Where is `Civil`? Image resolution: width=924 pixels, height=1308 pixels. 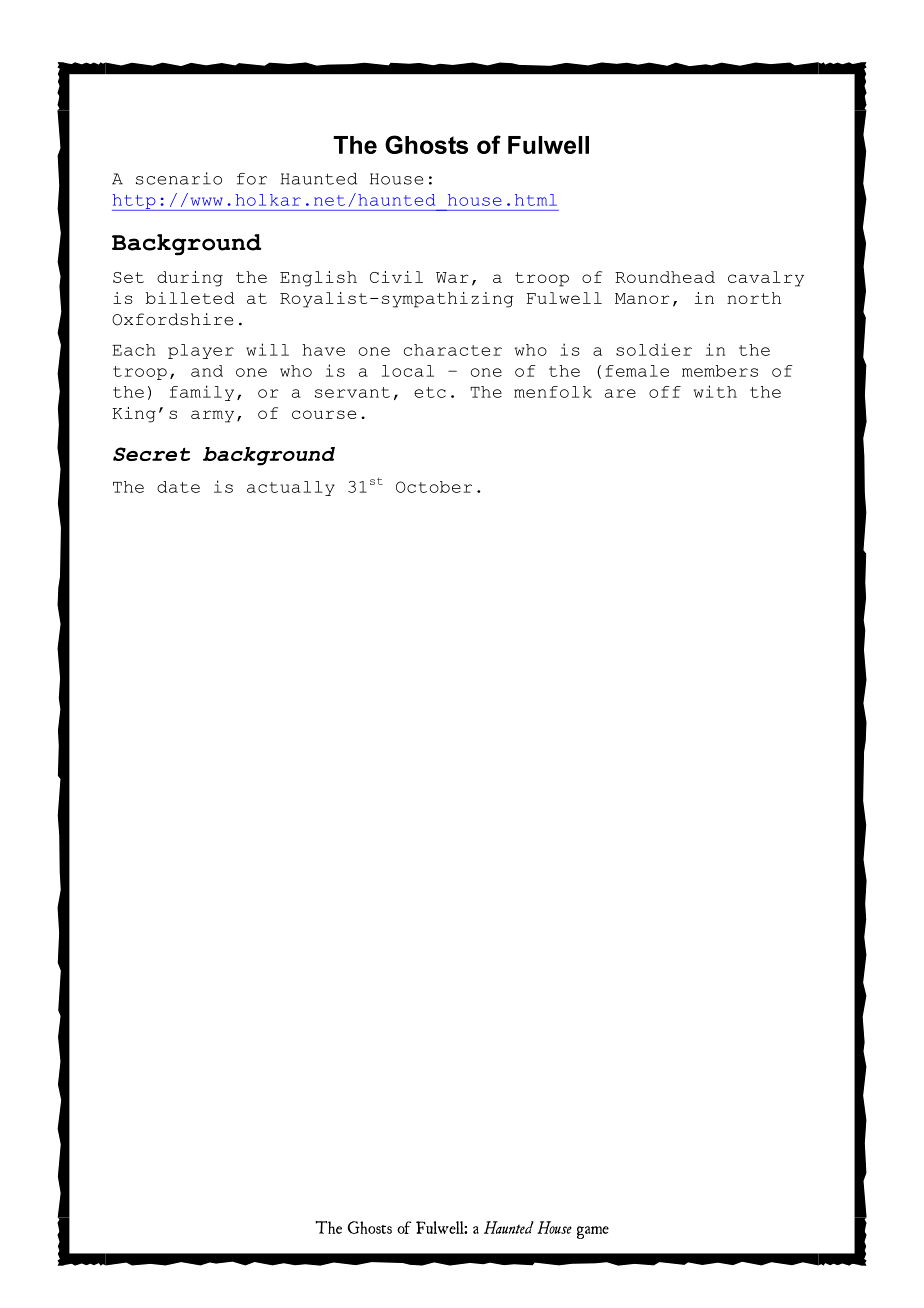
Civil is located at coordinates (396, 277).
